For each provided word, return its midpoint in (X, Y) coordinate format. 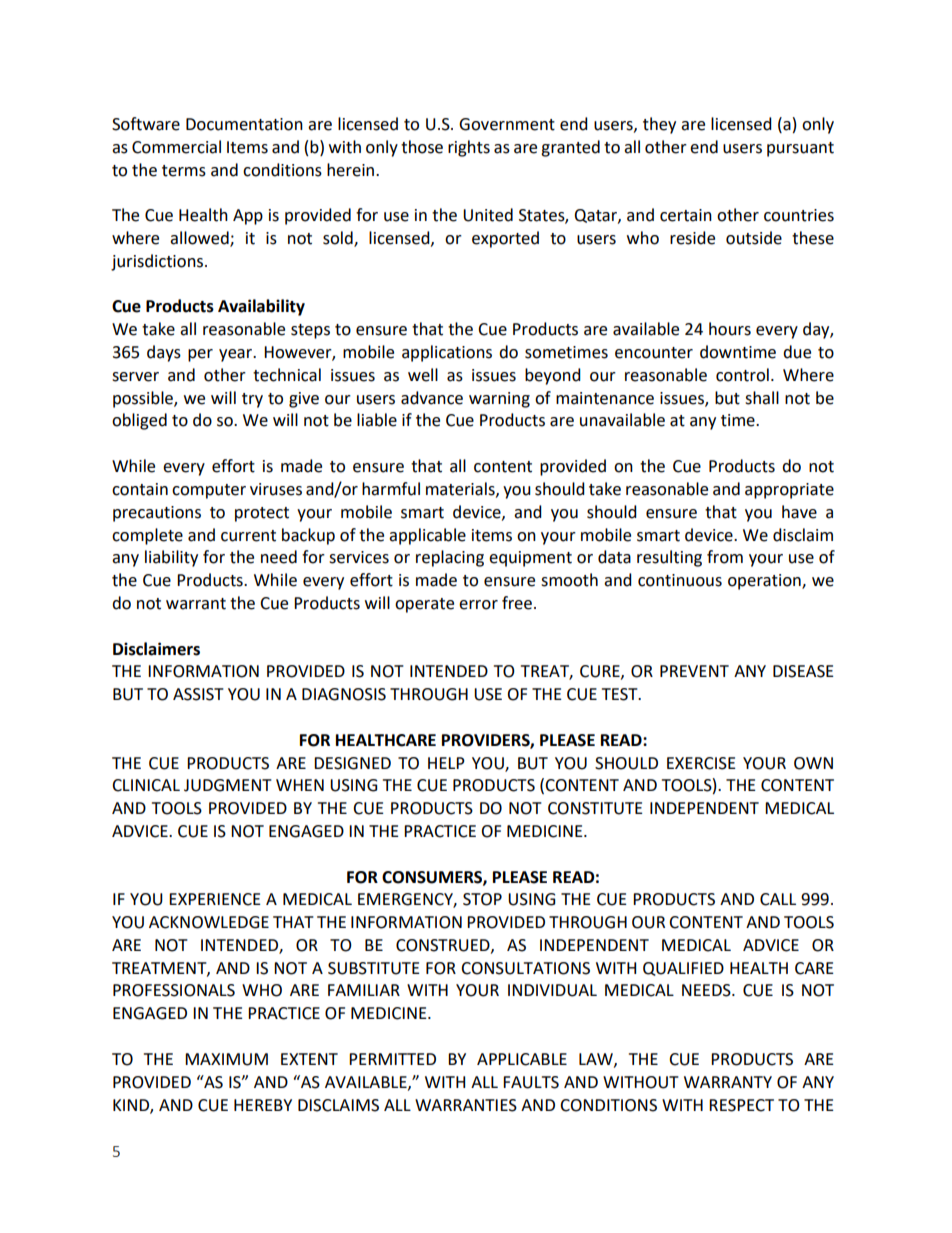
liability (171, 558)
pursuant (800, 149)
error (478, 605)
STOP (482, 899)
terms (184, 171)
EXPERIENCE (215, 899)
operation (765, 582)
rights (469, 148)
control (742, 375)
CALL (778, 899)
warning (499, 400)
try (252, 400)
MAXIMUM (226, 1059)
